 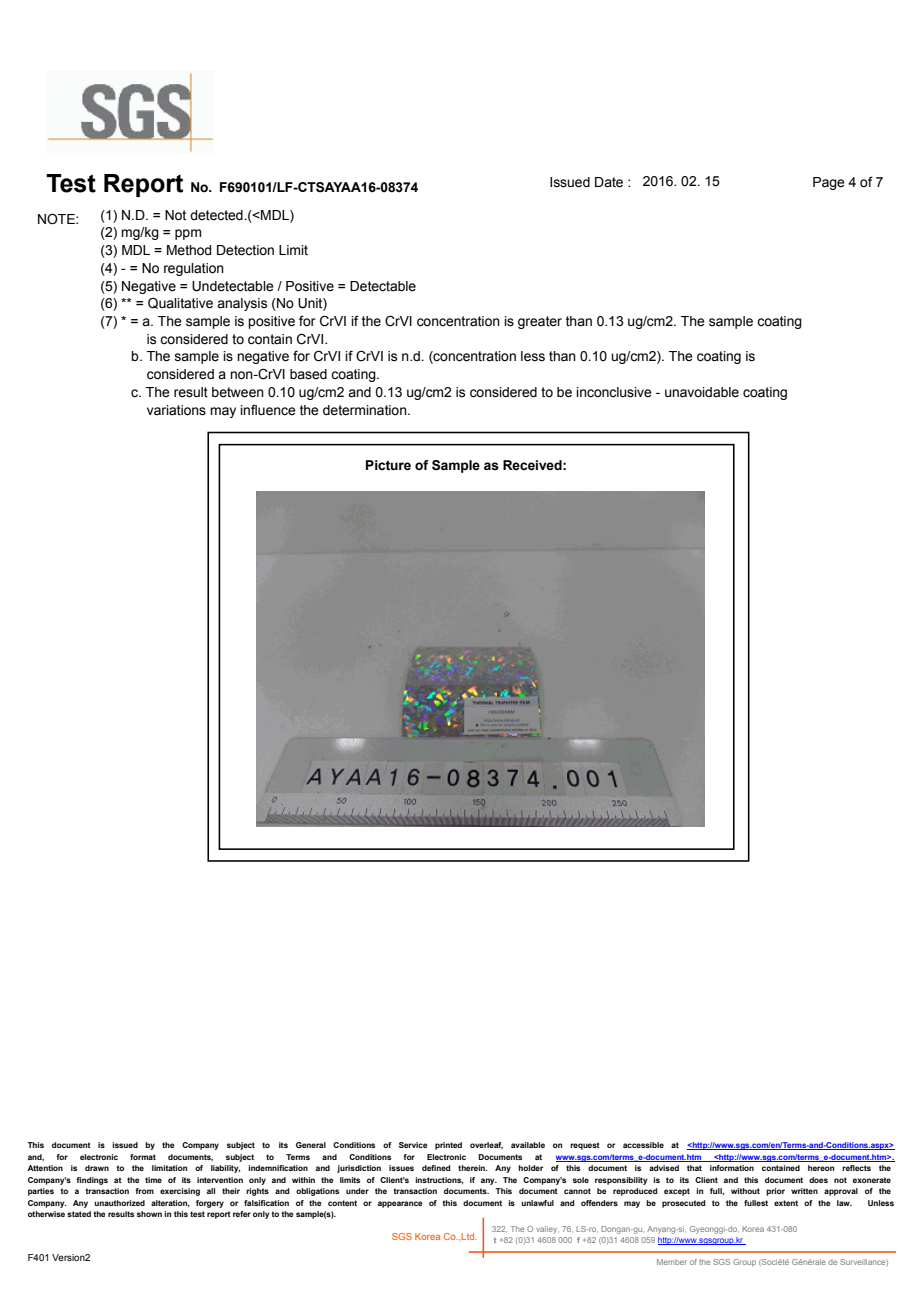 What do you see at coordinates (614, 392) in the image?
I see `inconclusive` at bounding box center [614, 392].
